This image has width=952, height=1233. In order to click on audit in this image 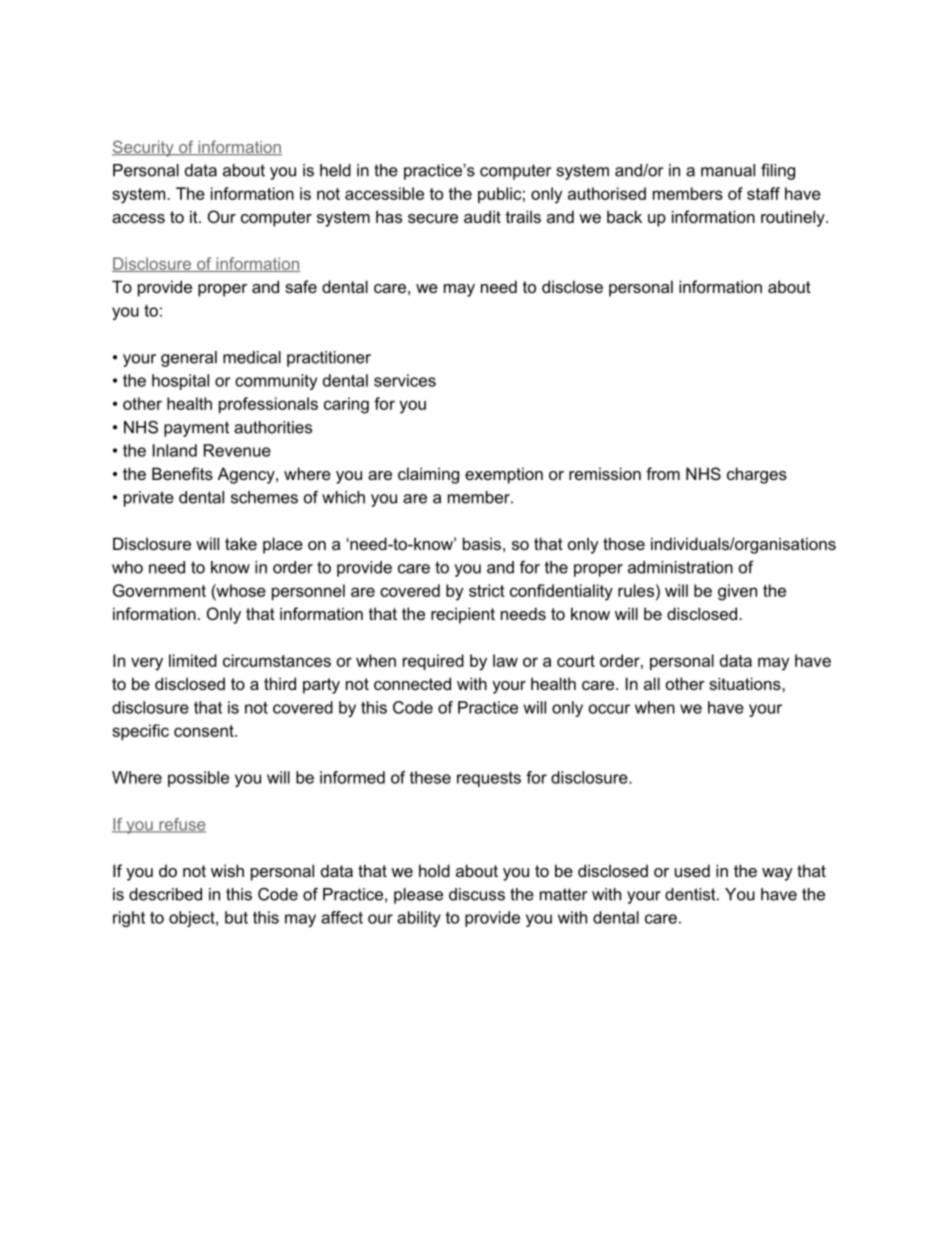, I will do `click(482, 216)`.
